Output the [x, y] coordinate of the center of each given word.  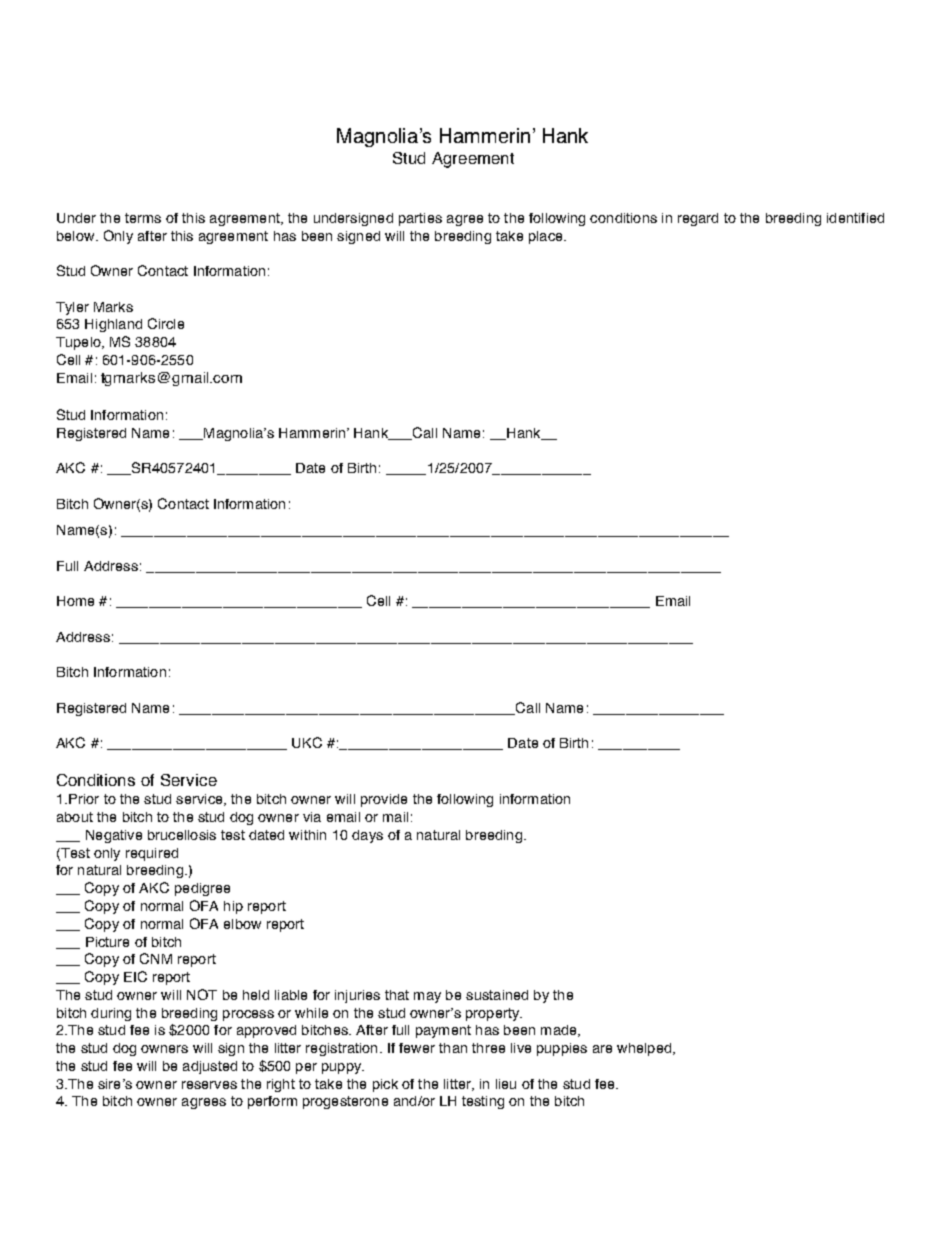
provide [384, 800]
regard [698, 219]
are [602, 1049]
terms [143, 218]
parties [420, 219]
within [307, 835]
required [152, 854]
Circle [166, 323]
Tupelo [79, 343]
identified [855, 218]
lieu [506, 1084]
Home [75, 601]
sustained [497, 995]
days [367, 836]
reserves [209, 1085]
